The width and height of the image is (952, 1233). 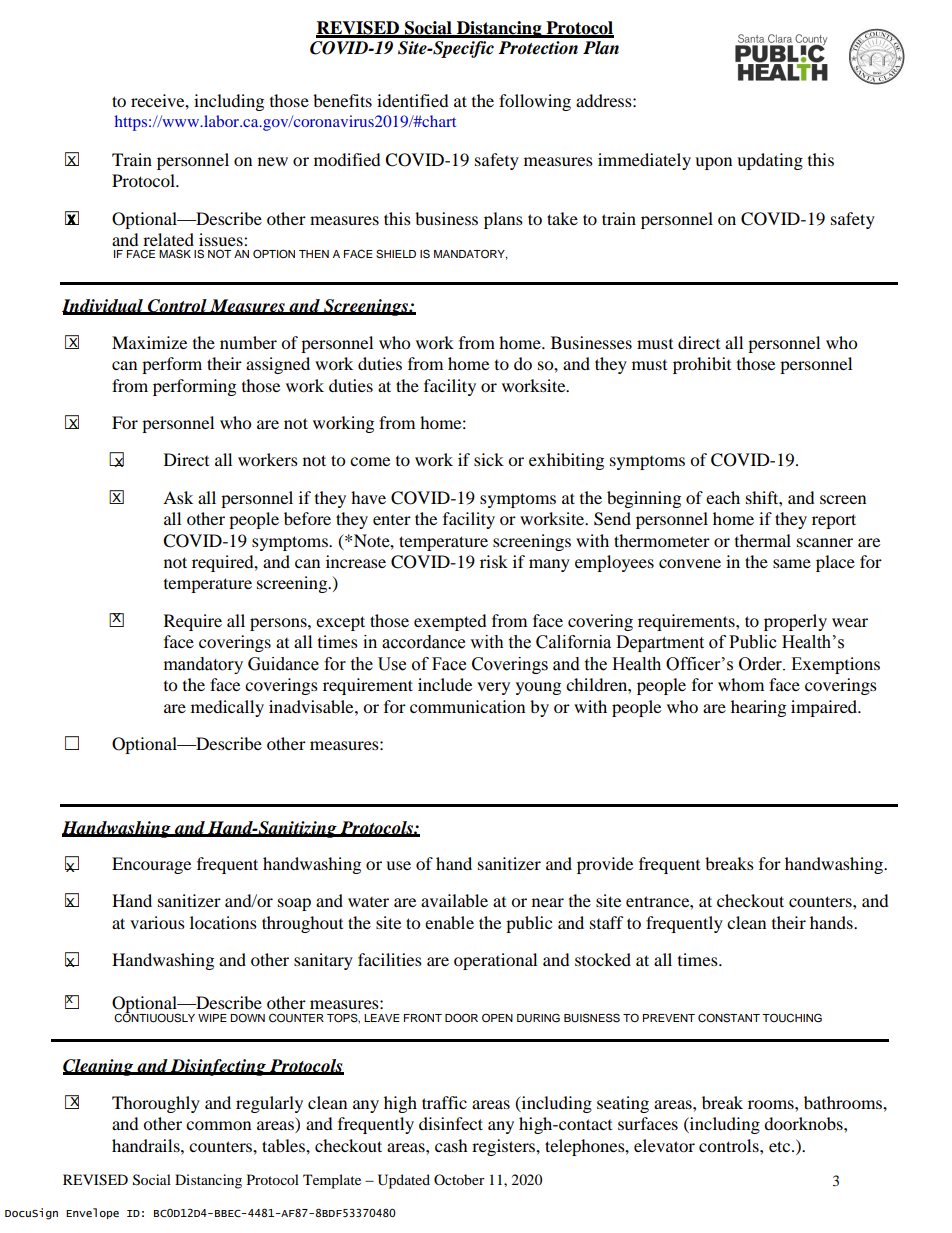 I want to click on prohibit, so click(x=702, y=365).
